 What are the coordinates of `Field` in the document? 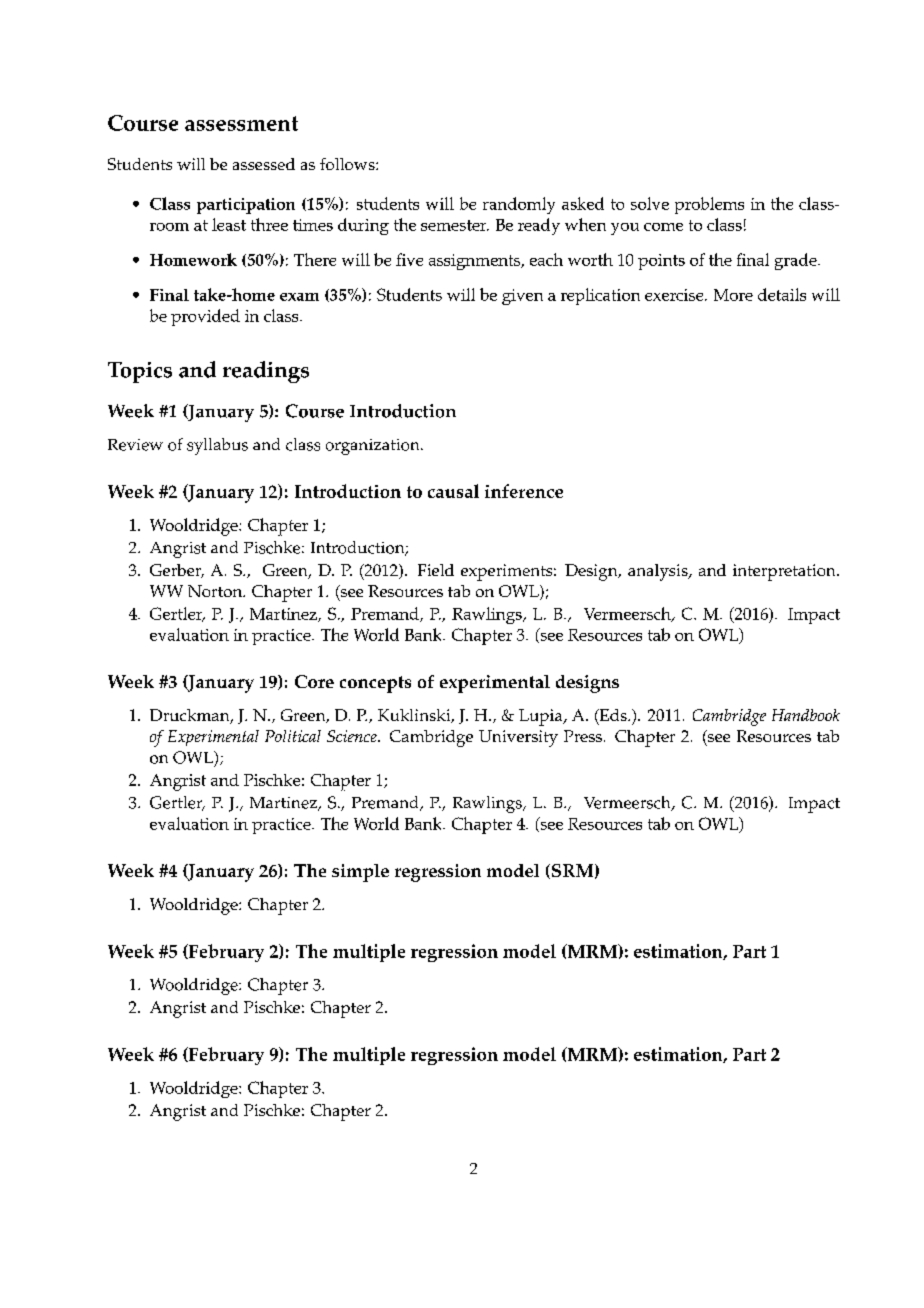 It's located at (436, 570).
